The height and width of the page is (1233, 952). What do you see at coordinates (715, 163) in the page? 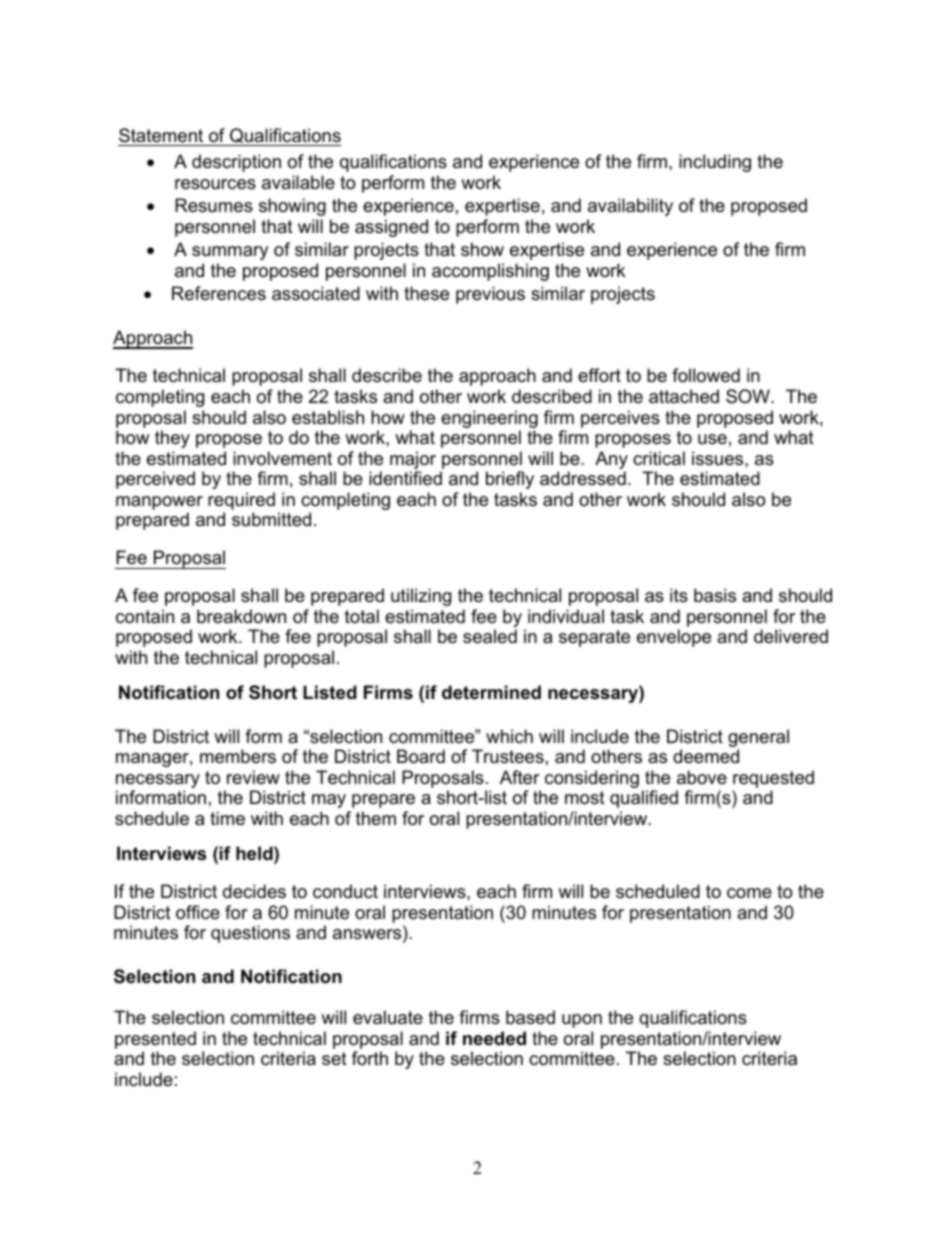
I see `including` at bounding box center [715, 163].
